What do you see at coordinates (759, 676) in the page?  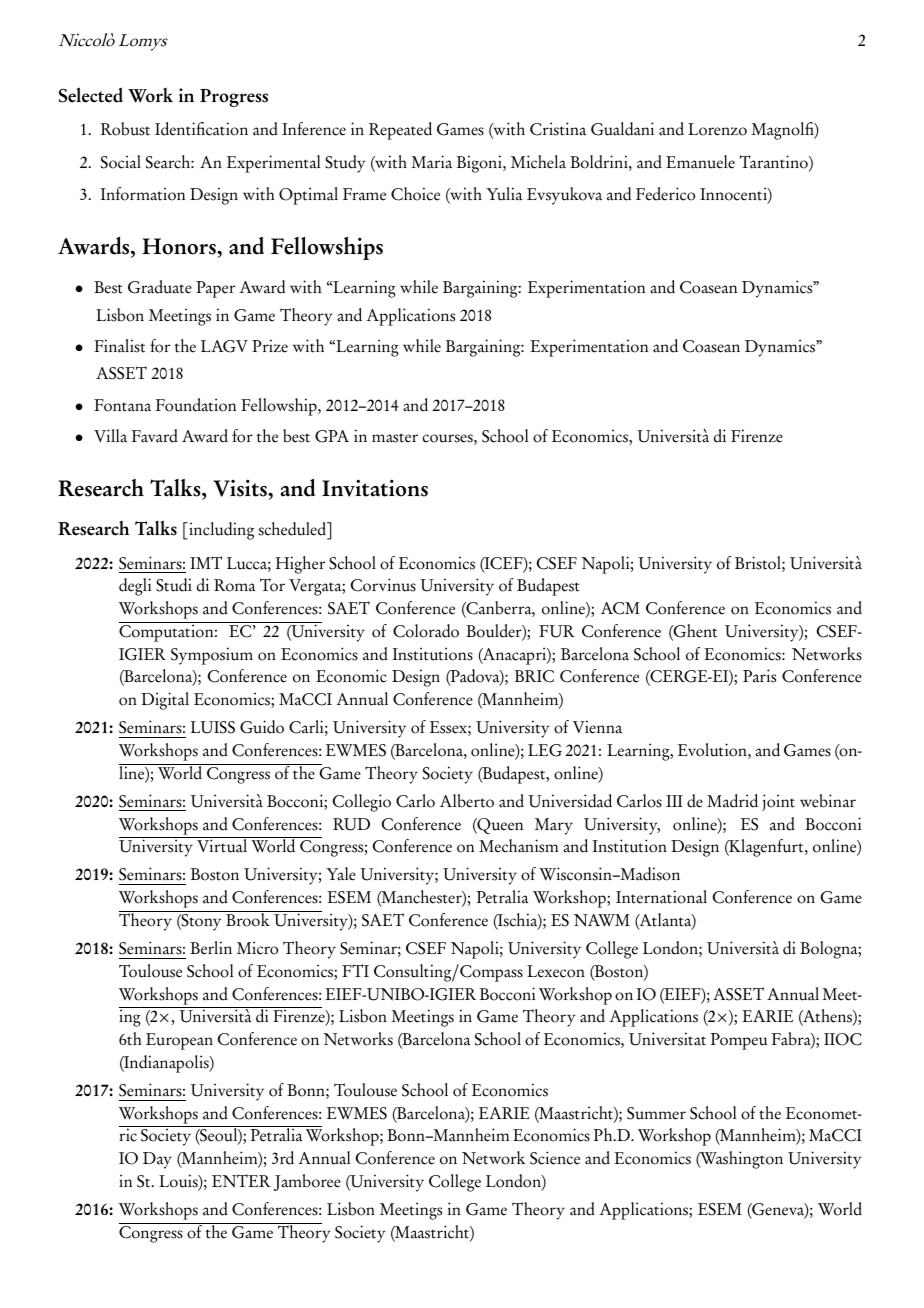 I see `Paris` at bounding box center [759, 676].
